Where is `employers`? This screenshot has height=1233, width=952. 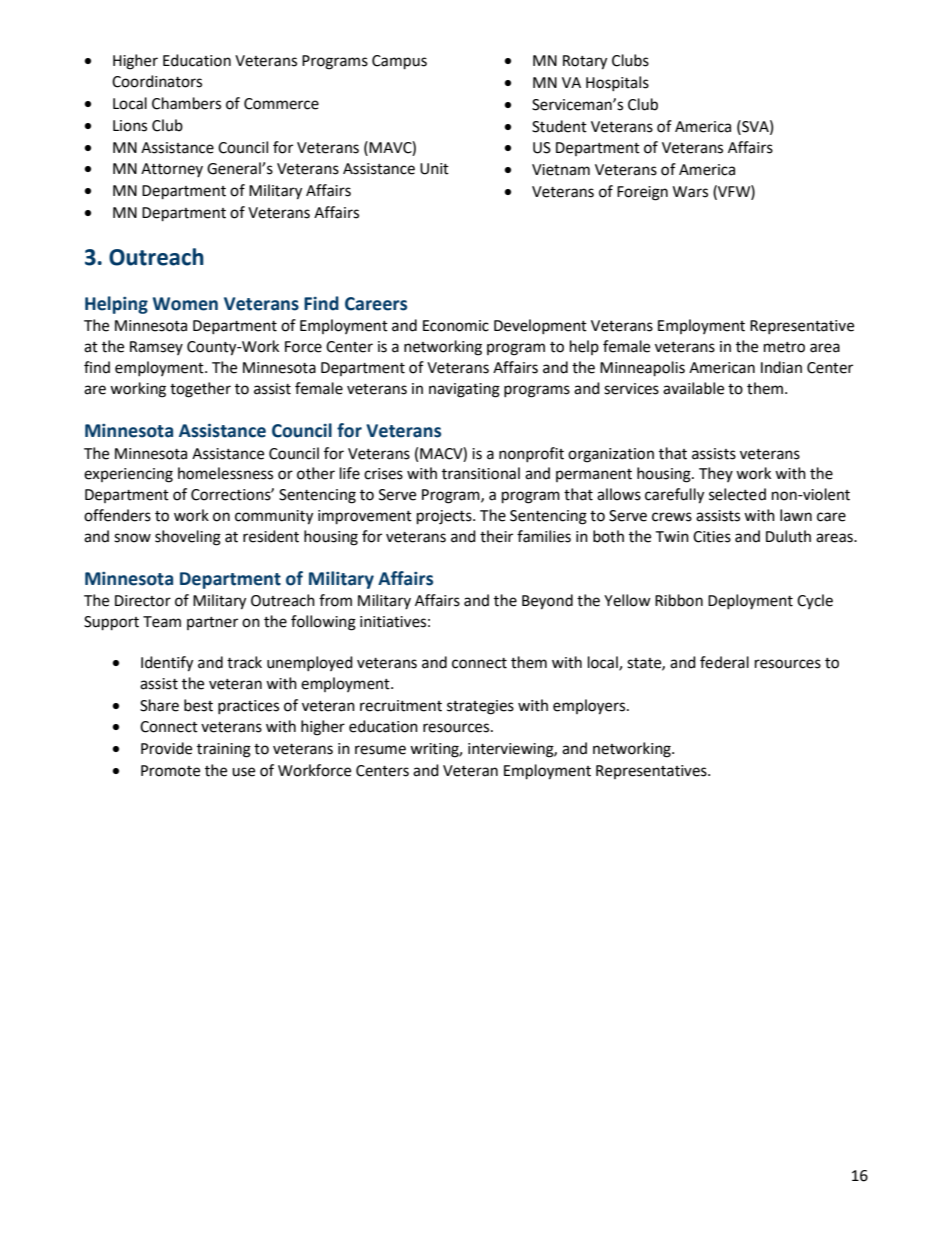 employers is located at coordinates (590, 707).
